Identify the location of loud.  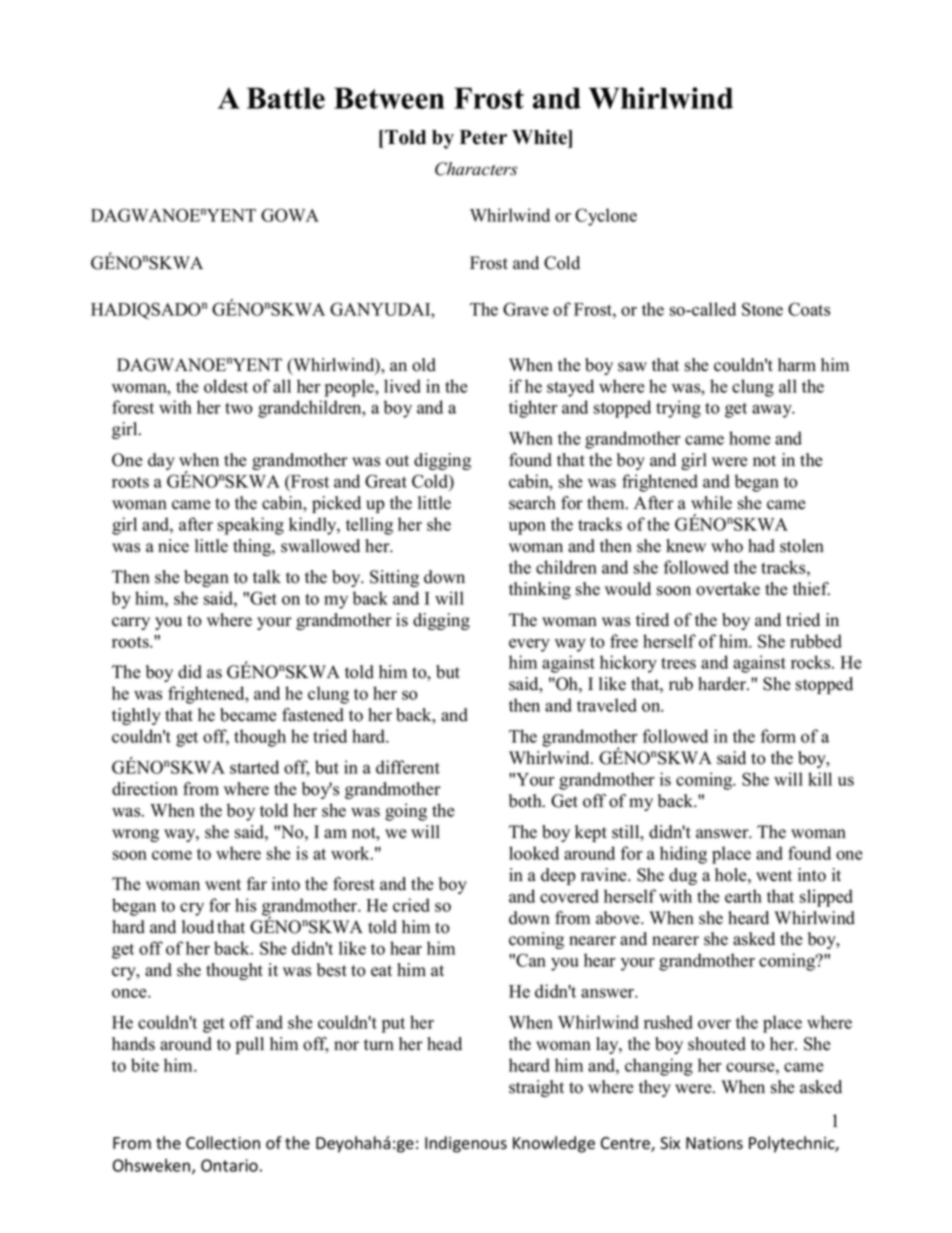
(198, 927).
